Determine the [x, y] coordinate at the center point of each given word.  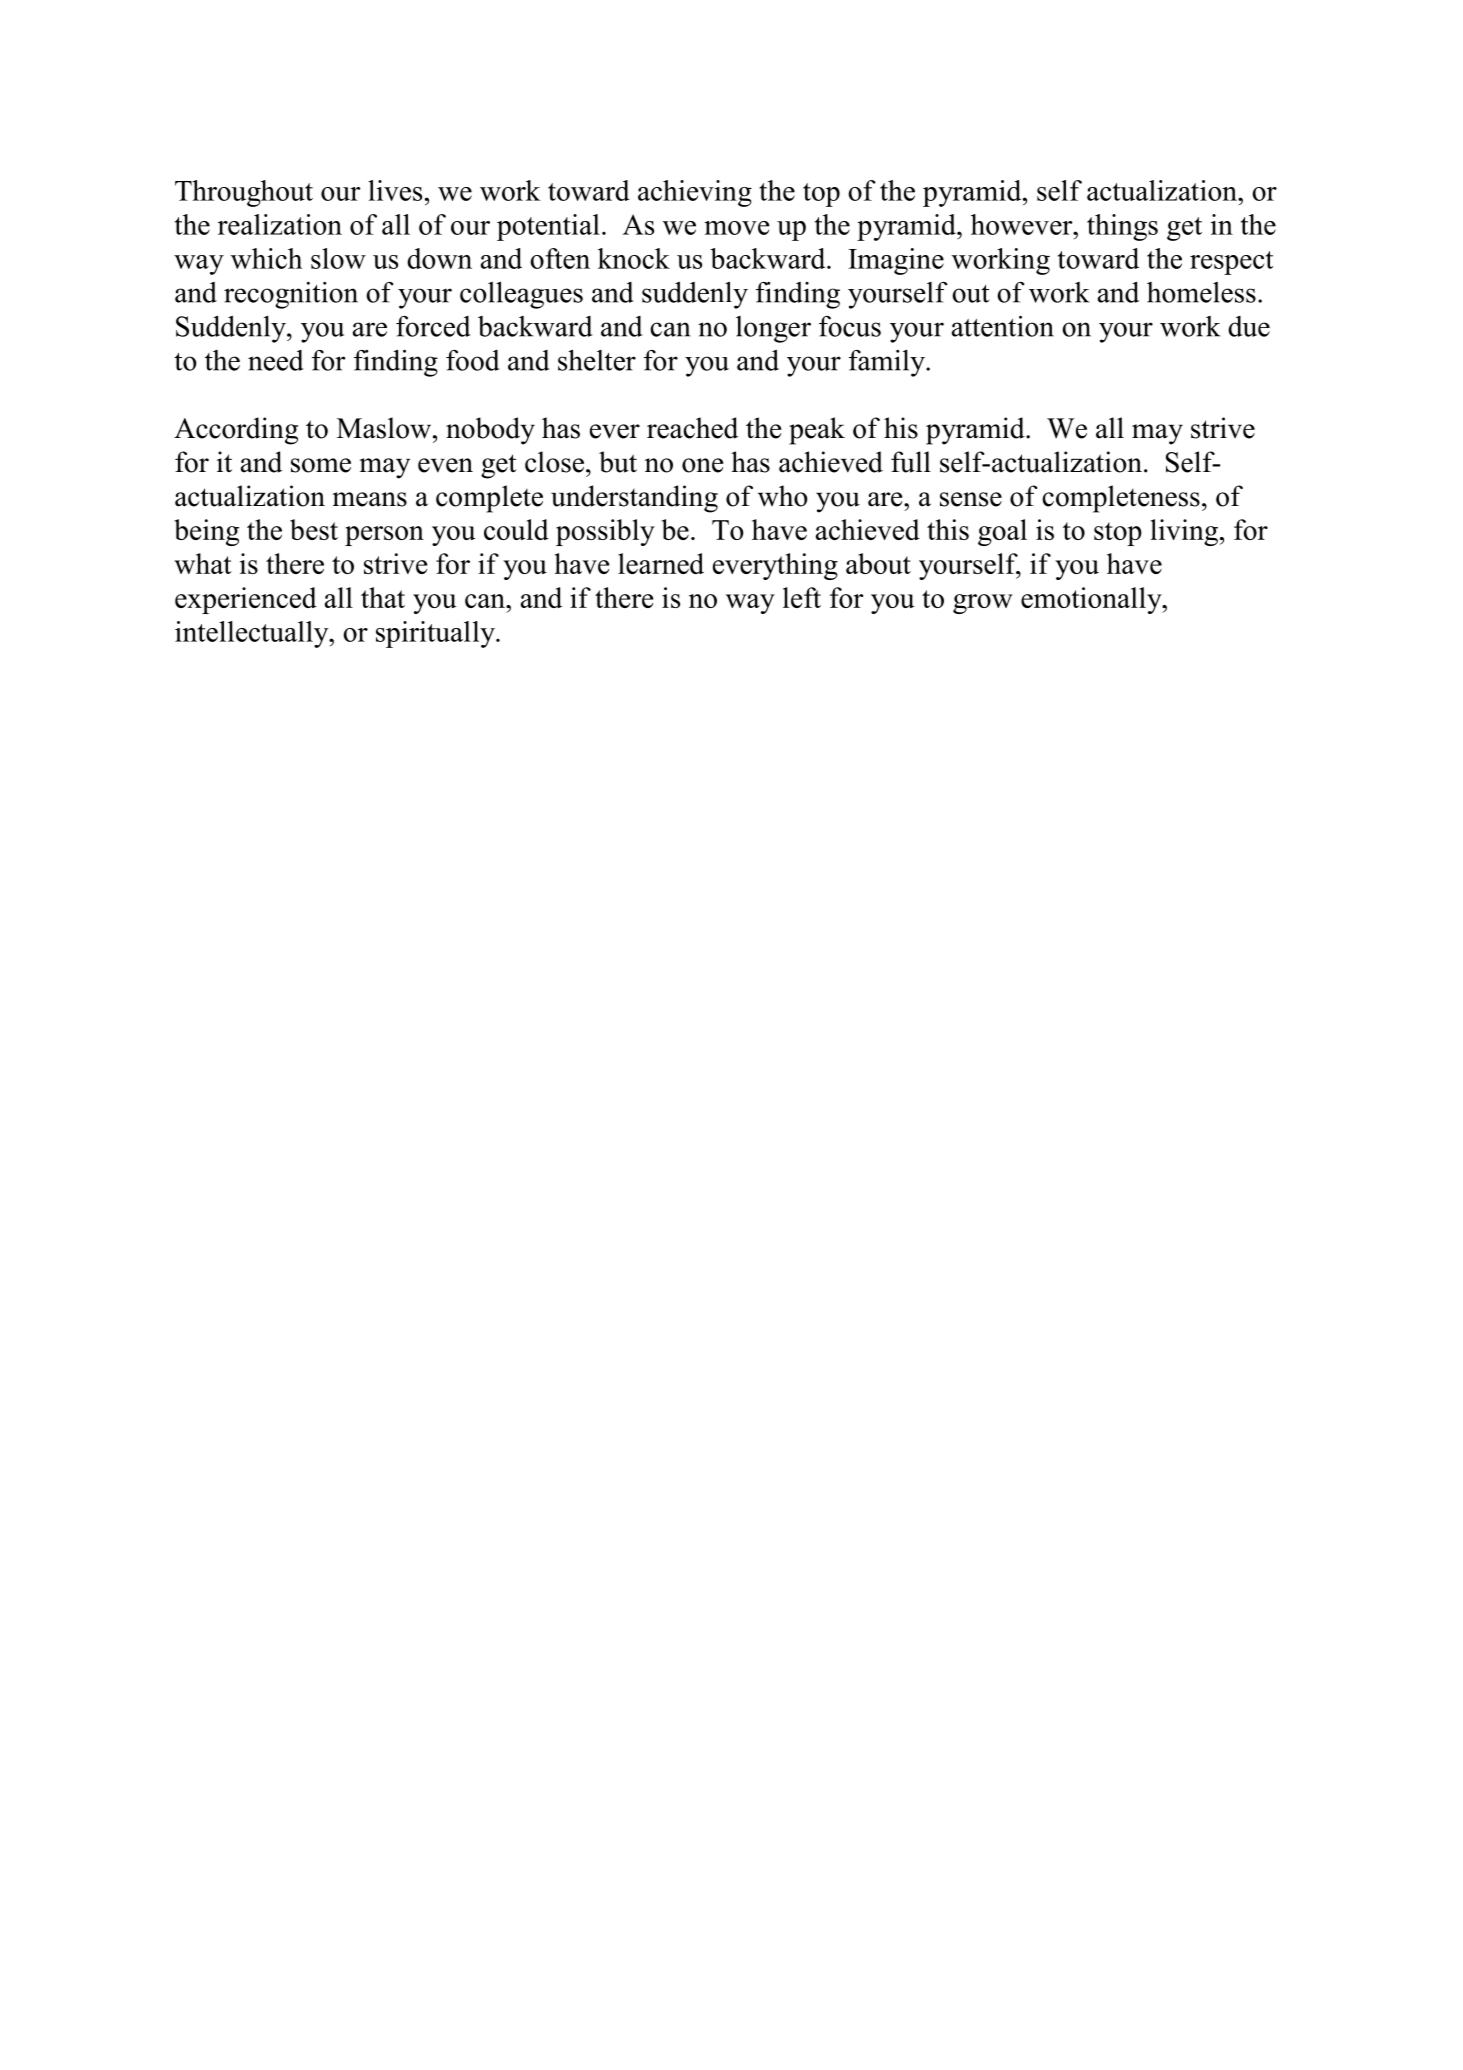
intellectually [253, 634]
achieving [695, 193]
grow [983, 604]
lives [395, 190]
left [802, 597]
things [1122, 227]
